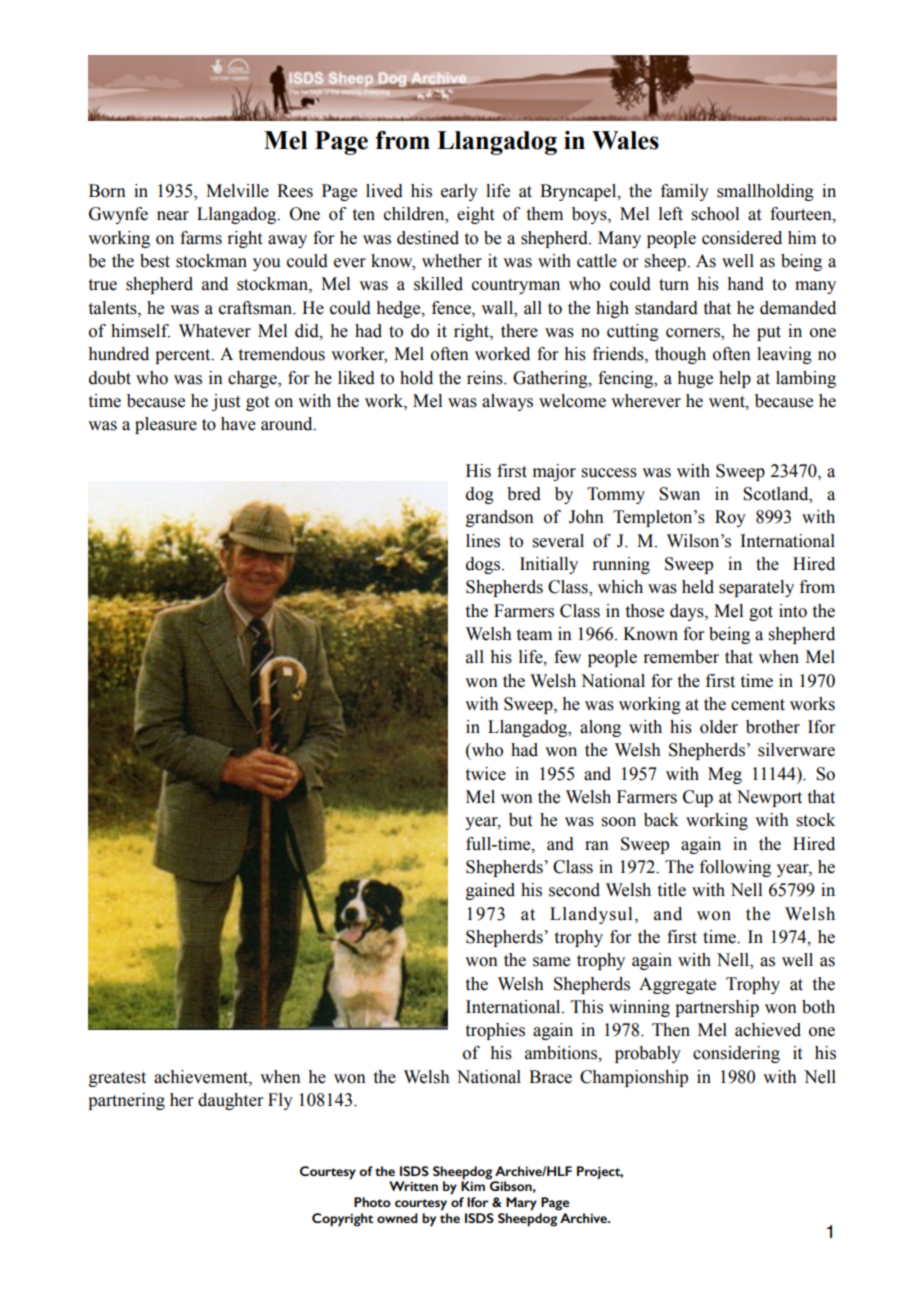 Image resolution: width=924 pixels, height=1308 pixels. What do you see at coordinates (672, 890) in the page?
I see `title` at bounding box center [672, 890].
